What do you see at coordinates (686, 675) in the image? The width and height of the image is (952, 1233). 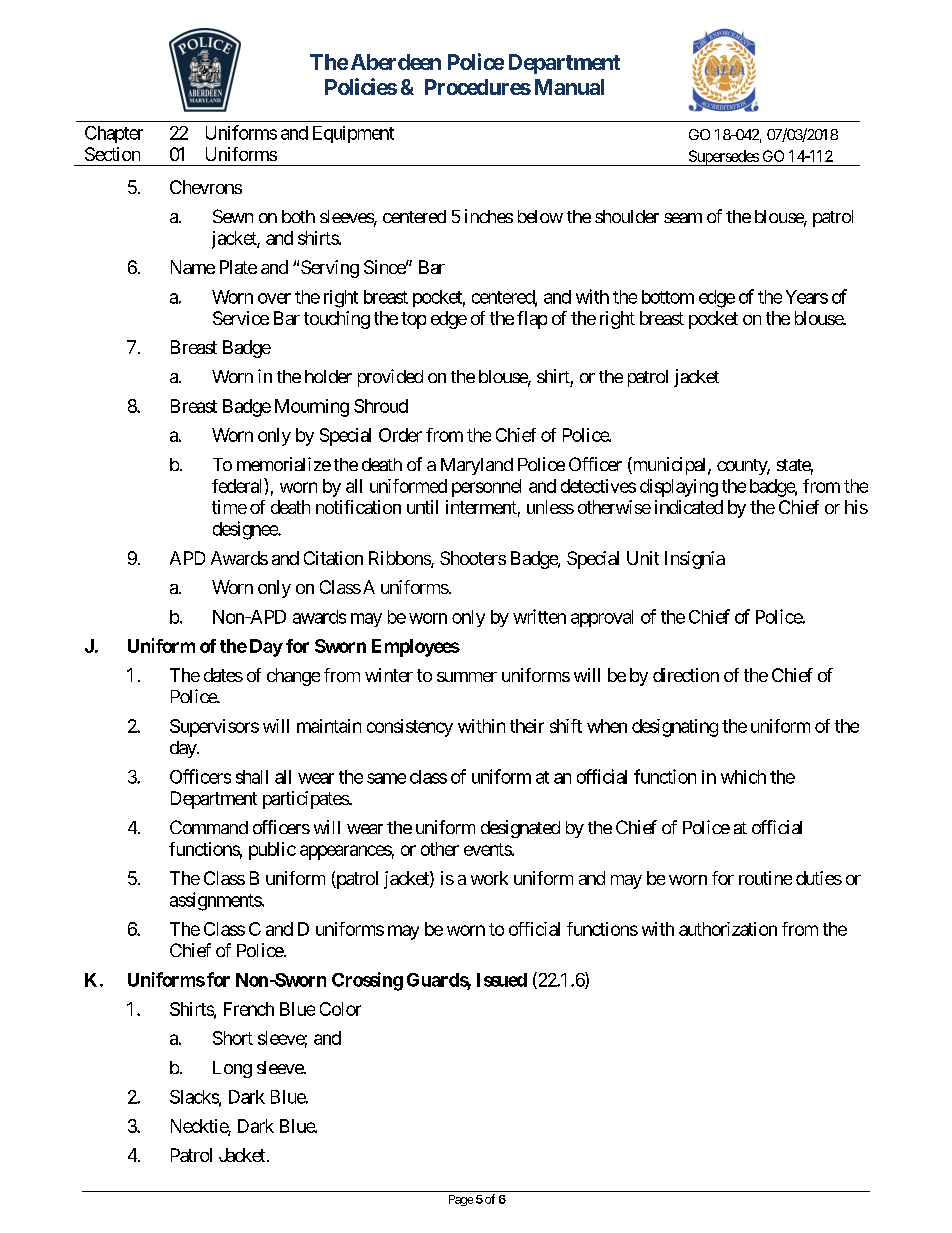 I see `direction` at bounding box center [686, 675].
